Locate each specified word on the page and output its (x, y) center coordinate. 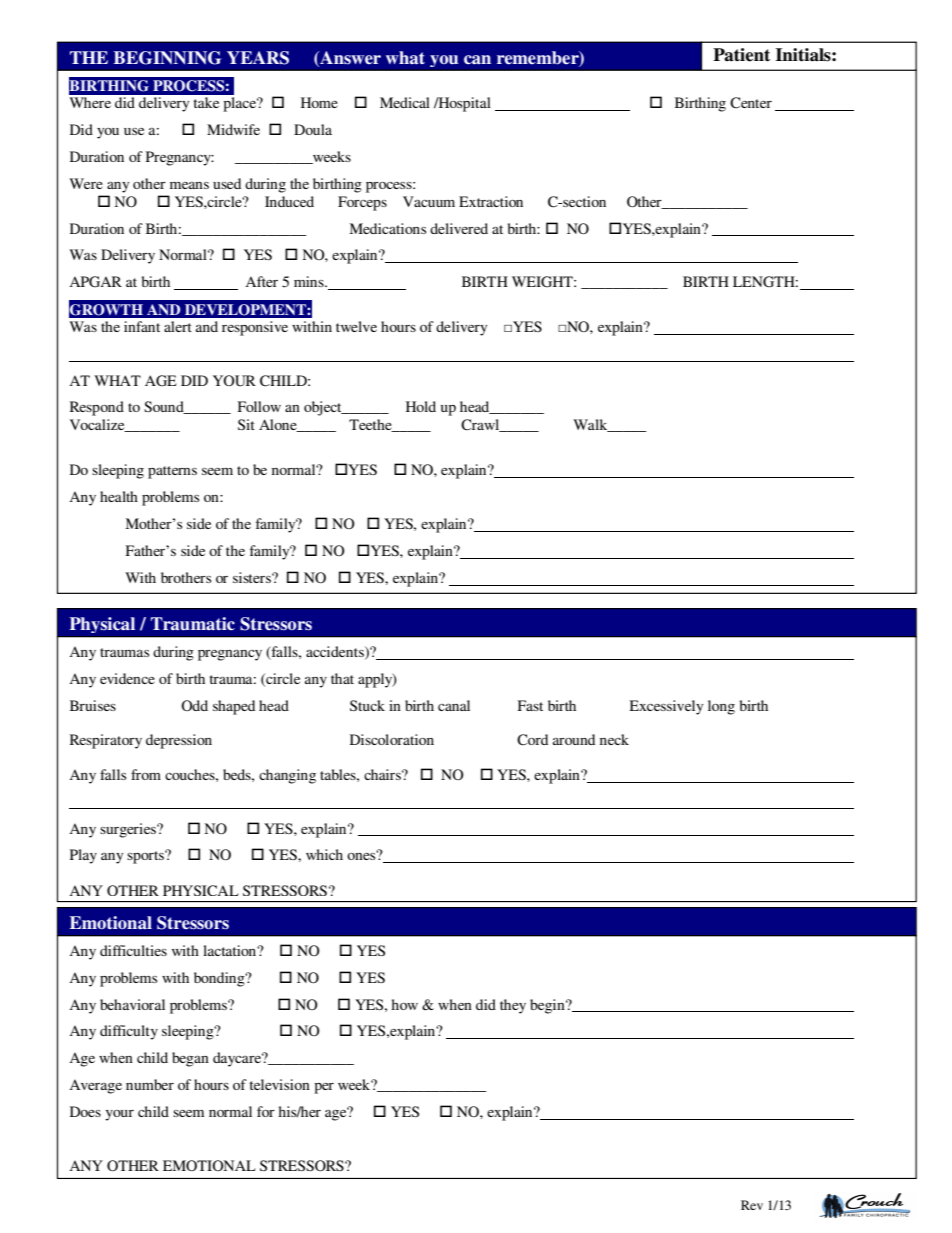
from (146, 774)
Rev (752, 1205)
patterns (172, 472)
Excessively (667, 707)
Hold (421, 406)
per (324, 1088)
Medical (405, 102)
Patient (741, 55)
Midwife (233, 129)
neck (614, 739)
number (150, 1084)
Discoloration (392, 739)
